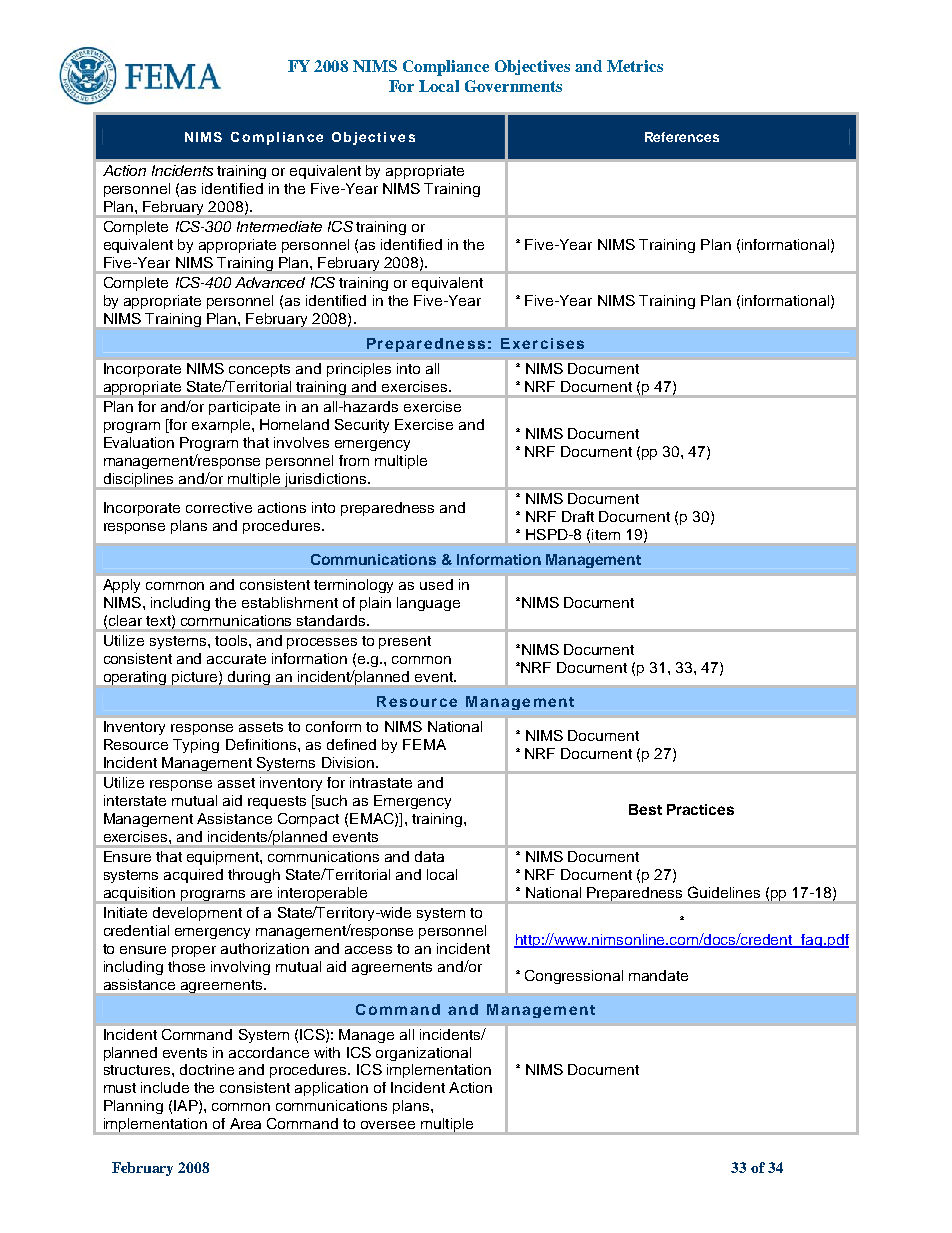 The height and width of the screenshot is (1233, 952). What do you see at coordinates (279, 226) in the screenshot?
I see `Intermediate` at bounding box center [279, 226].
